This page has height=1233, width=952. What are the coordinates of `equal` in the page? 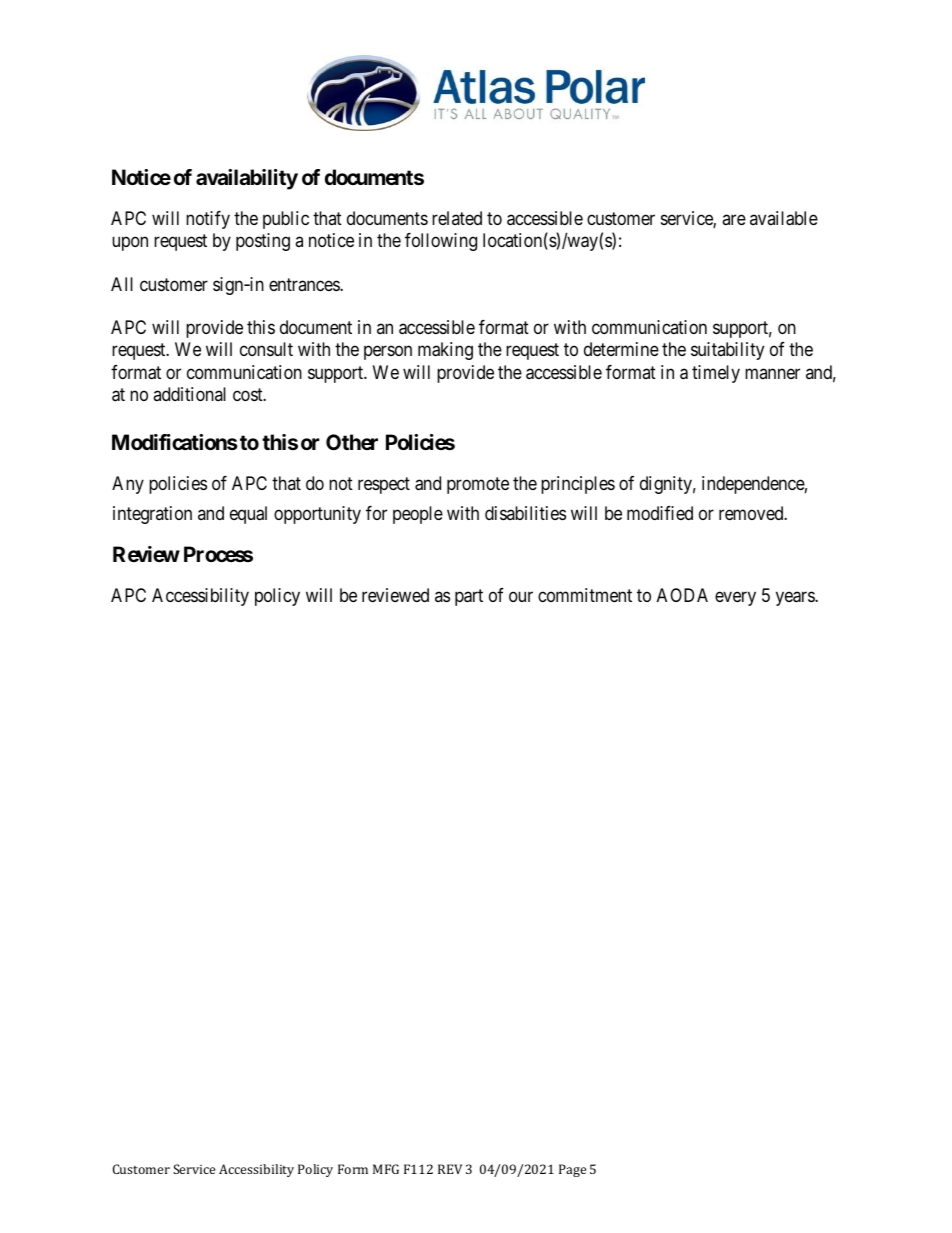 It's located at (248, 515).
